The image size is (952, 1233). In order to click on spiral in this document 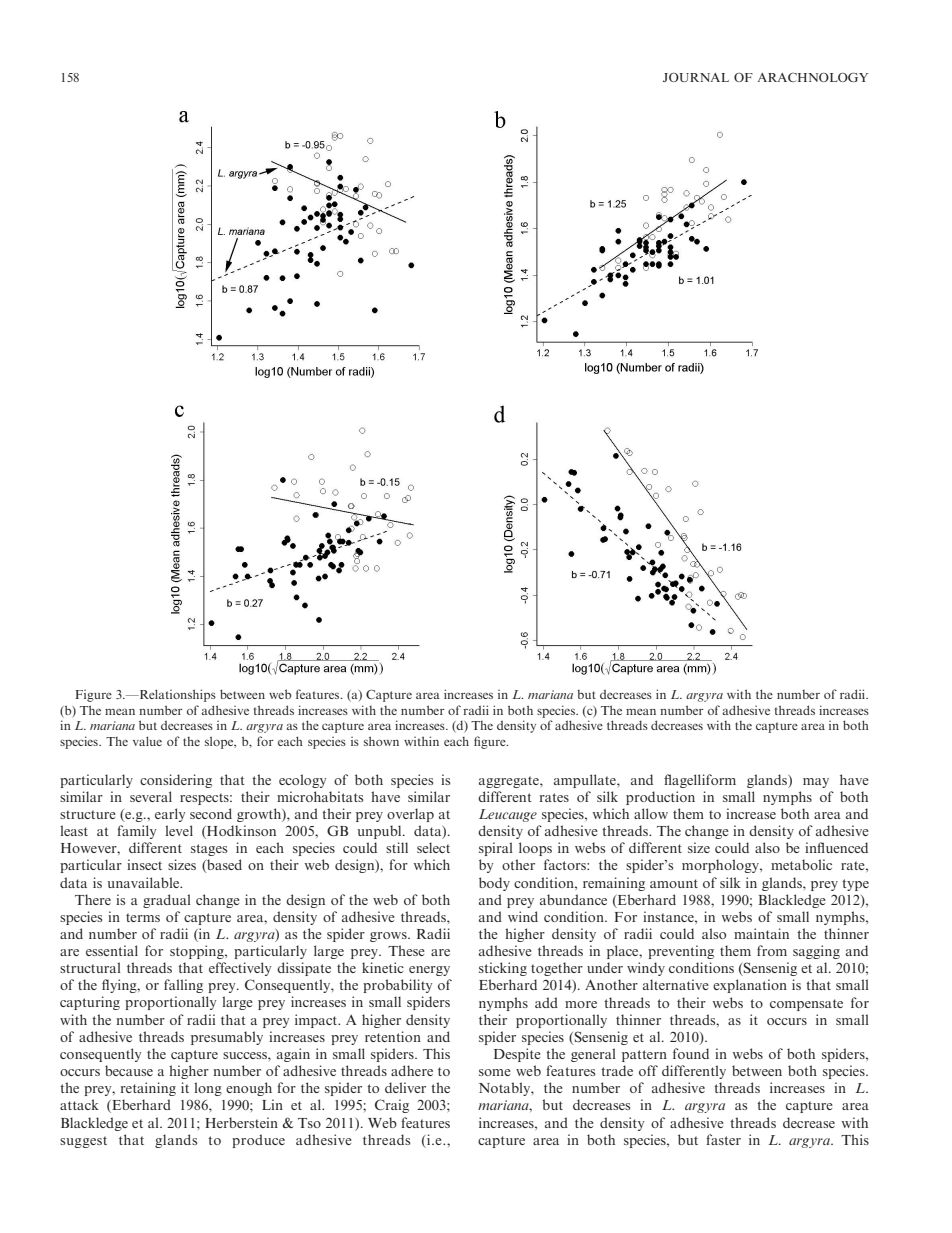, I will do `click(496, 849)`.
